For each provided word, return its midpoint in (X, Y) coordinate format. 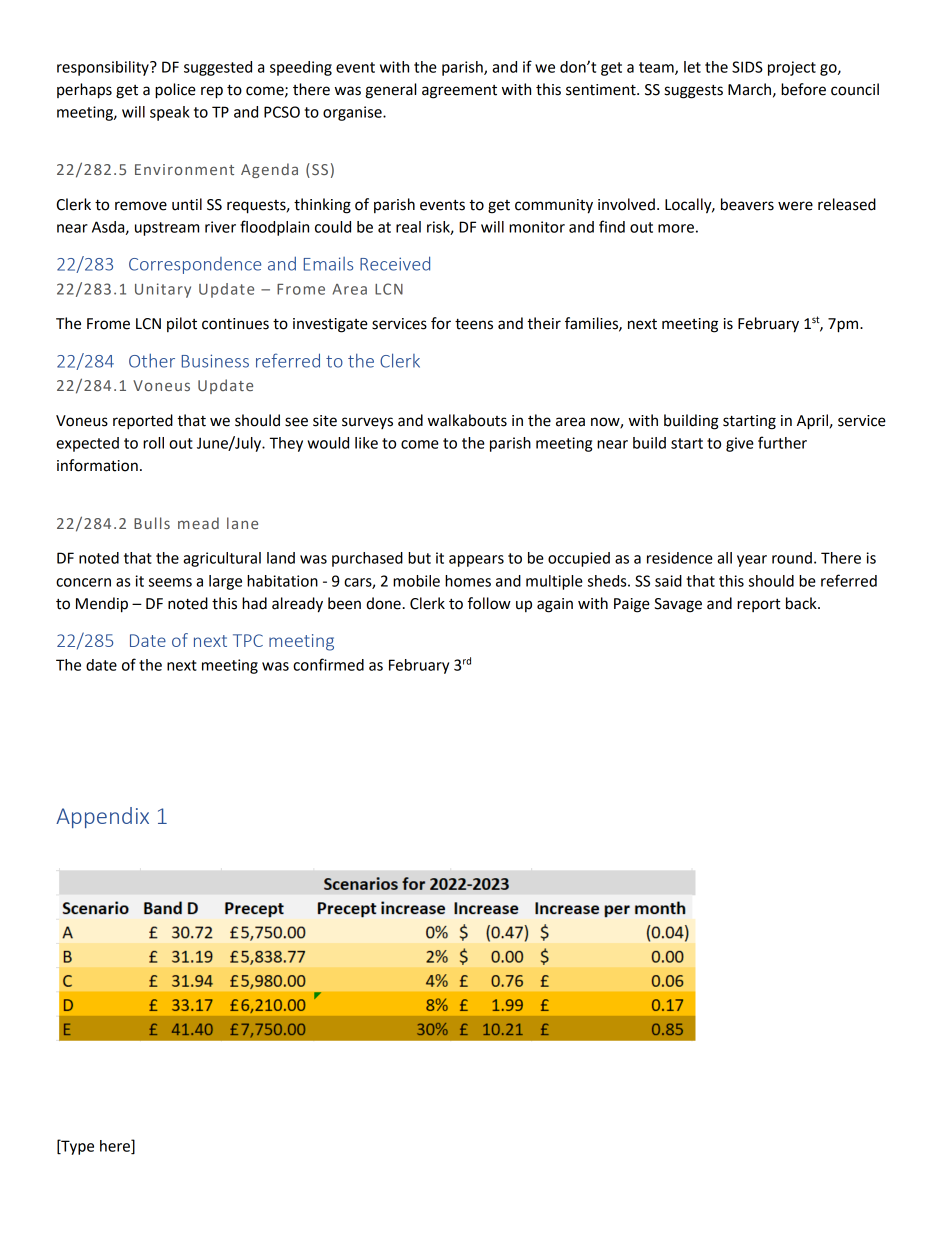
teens (474, 324)
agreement (459, 92)
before (803, 89)
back (802, 603)
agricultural (222, 559)
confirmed (328, 664)
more (676, 228)
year (752, 561)
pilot (182, 324)
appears (476, 561)
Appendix (102, 817)
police (175, 91)
